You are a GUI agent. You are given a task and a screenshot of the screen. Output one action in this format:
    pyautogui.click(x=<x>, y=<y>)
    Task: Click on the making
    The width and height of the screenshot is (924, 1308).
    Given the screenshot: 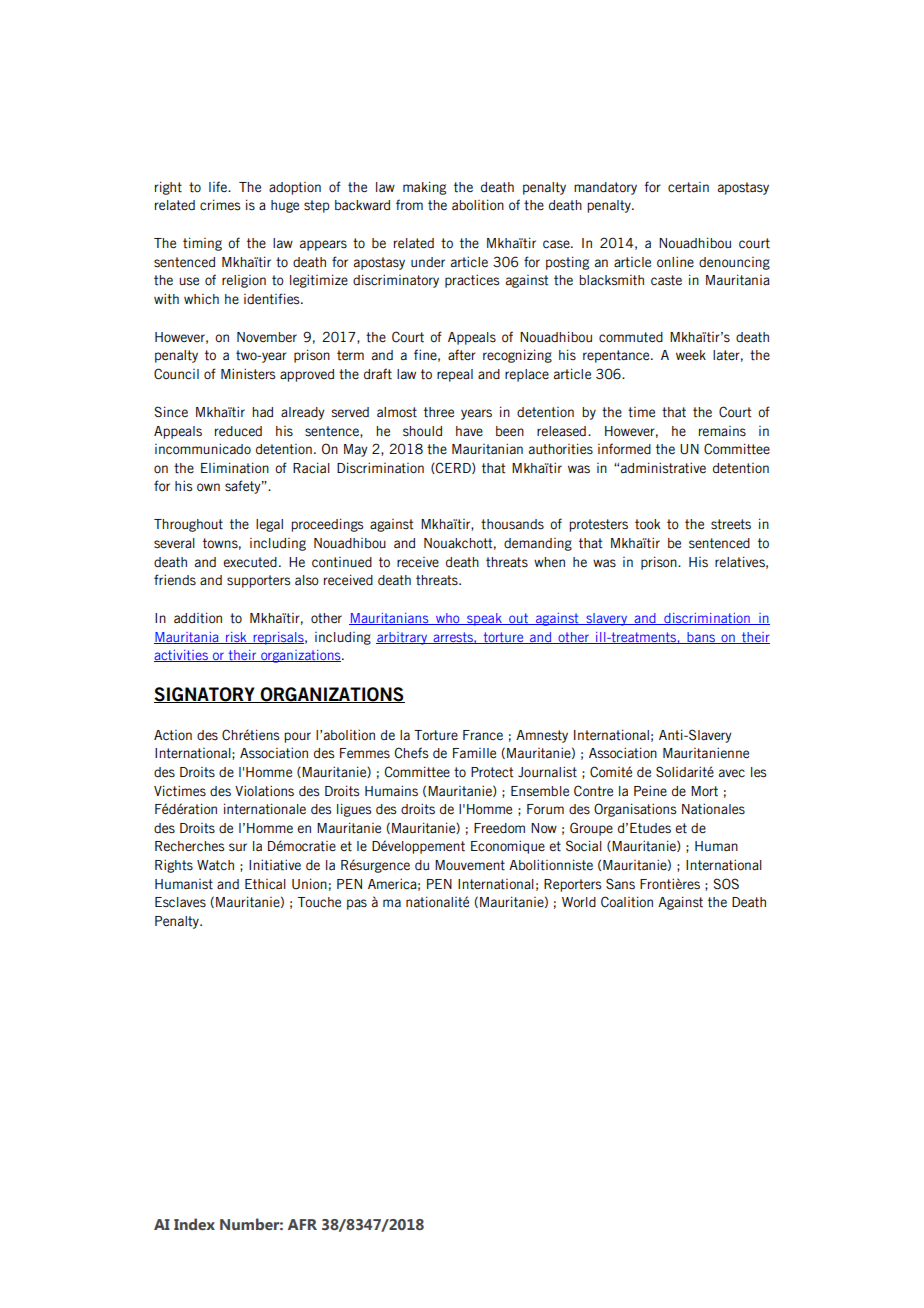 What is the action you would take?
    pyautogui.click(x=424, y=188)
